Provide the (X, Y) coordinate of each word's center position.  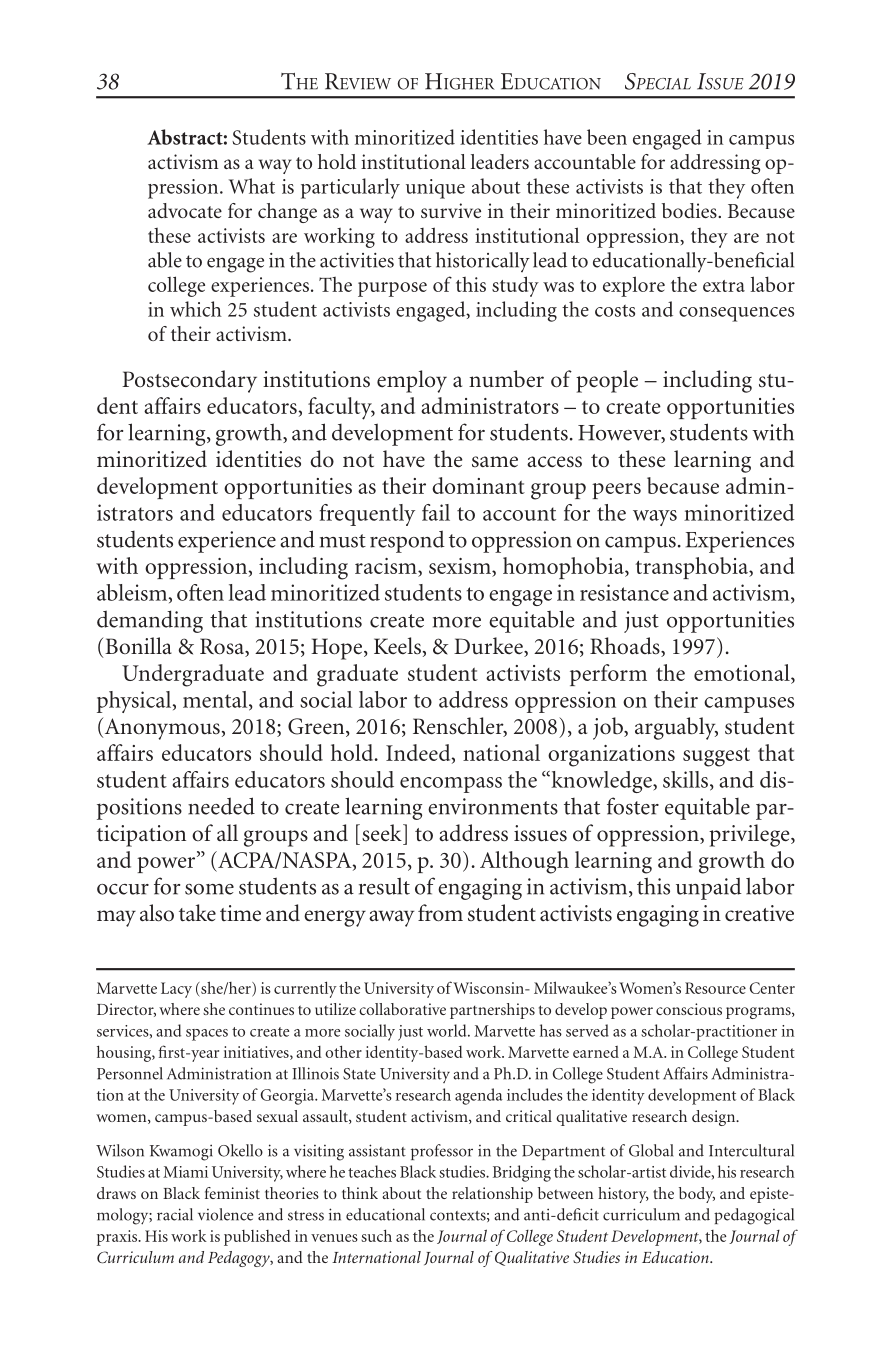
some (209, 889)
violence (225, 1214)
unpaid (709, 888)
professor (442, 1152)
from (440, 913)
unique (435, 189)
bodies (690, 210)
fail (436, 512)
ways (655, 518)
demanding (150, 621)
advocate (185, 210)
